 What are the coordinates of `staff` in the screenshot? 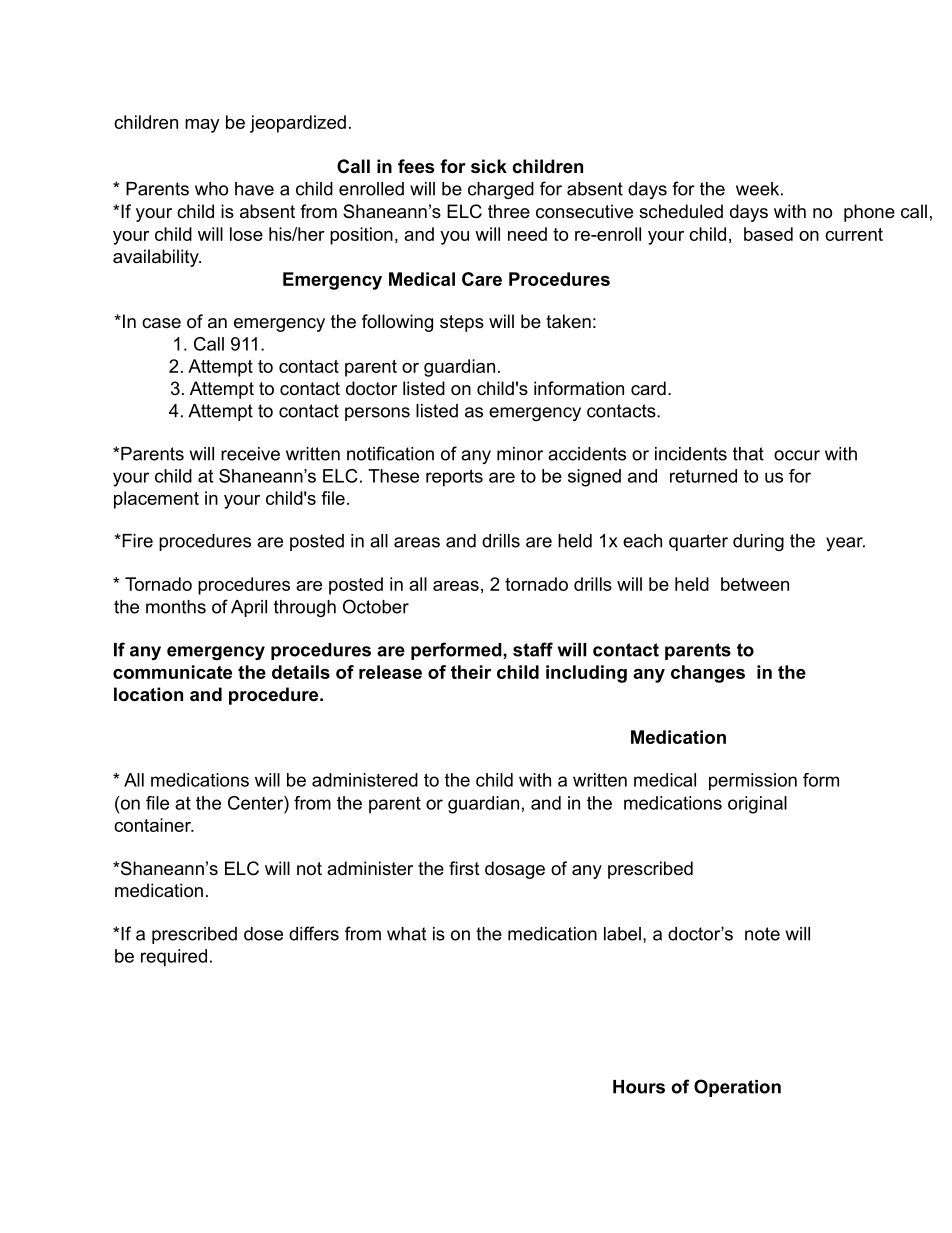 It's located at (533, 649).
